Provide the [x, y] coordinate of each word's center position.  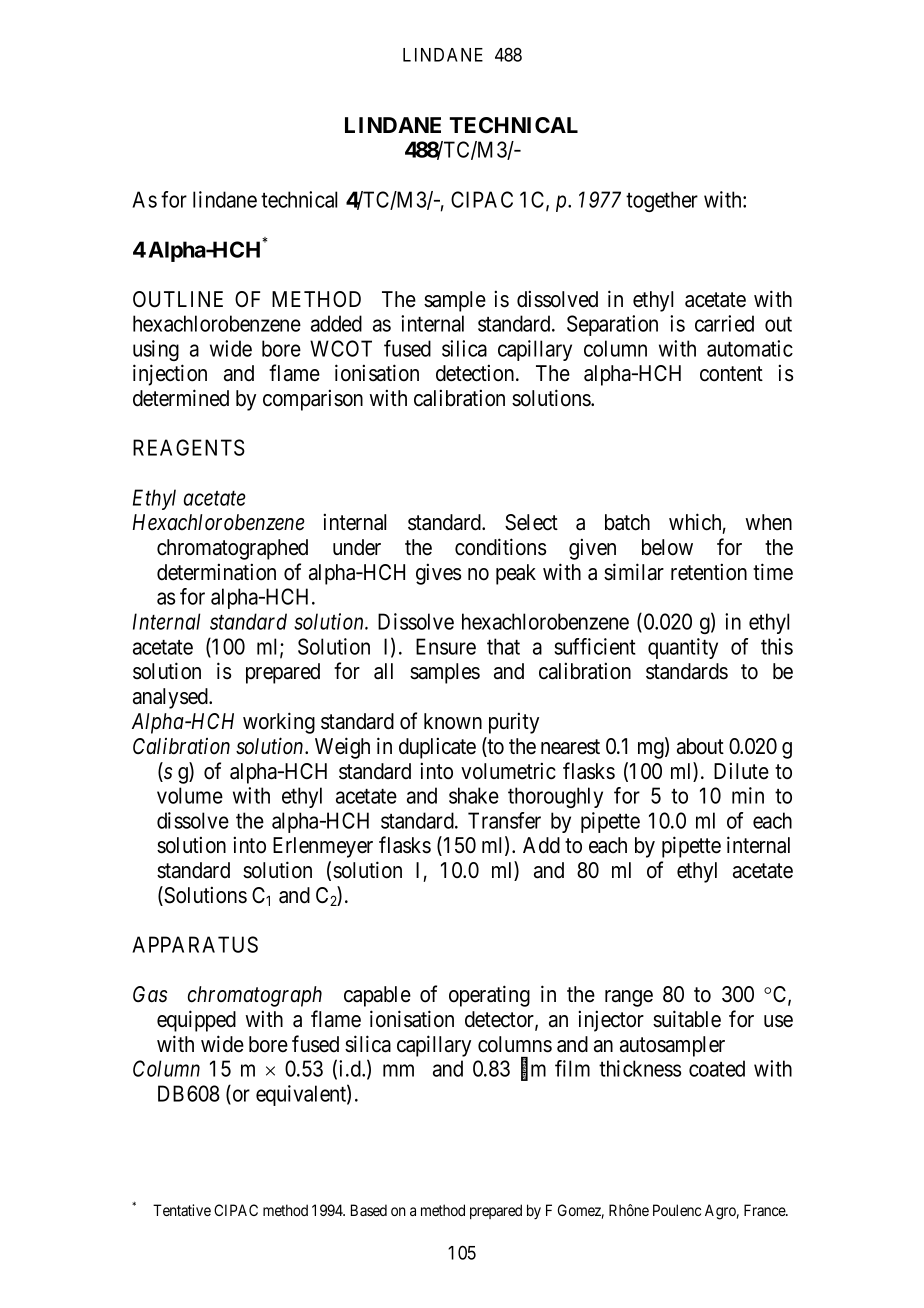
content [731, 374]
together [662, 201]
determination [216, 572]
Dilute [741, 771]
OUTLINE [178, 299]
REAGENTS [189, 447]
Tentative [182, 1210]
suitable [687, 1019]
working [279, 723]
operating [489, 996]
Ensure [446, 646]
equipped [196, 1021]
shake [474, 795]
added [336, 323]
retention [709, 572]
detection [476, 373]
